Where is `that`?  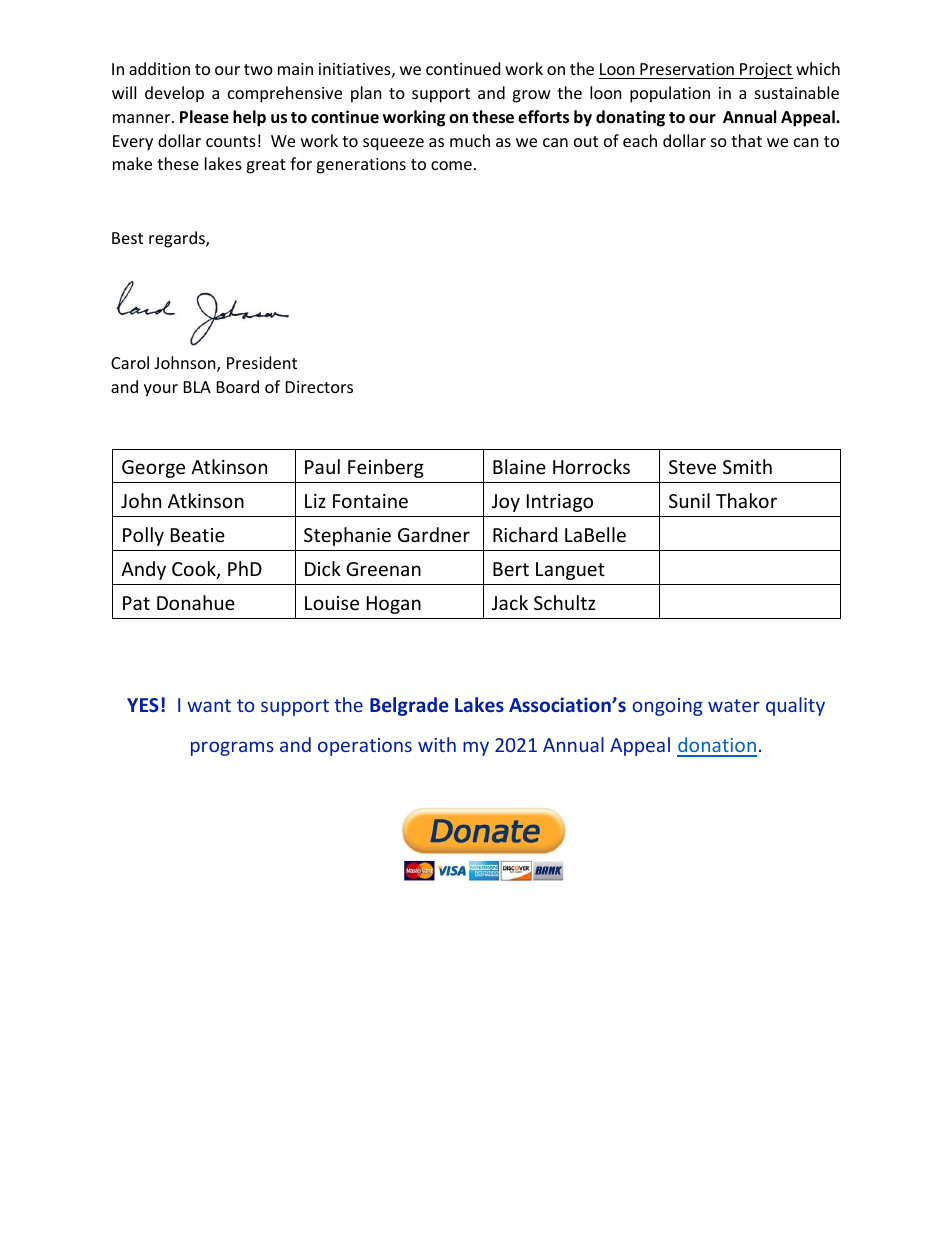 that is located at coordinates (746, 140).
